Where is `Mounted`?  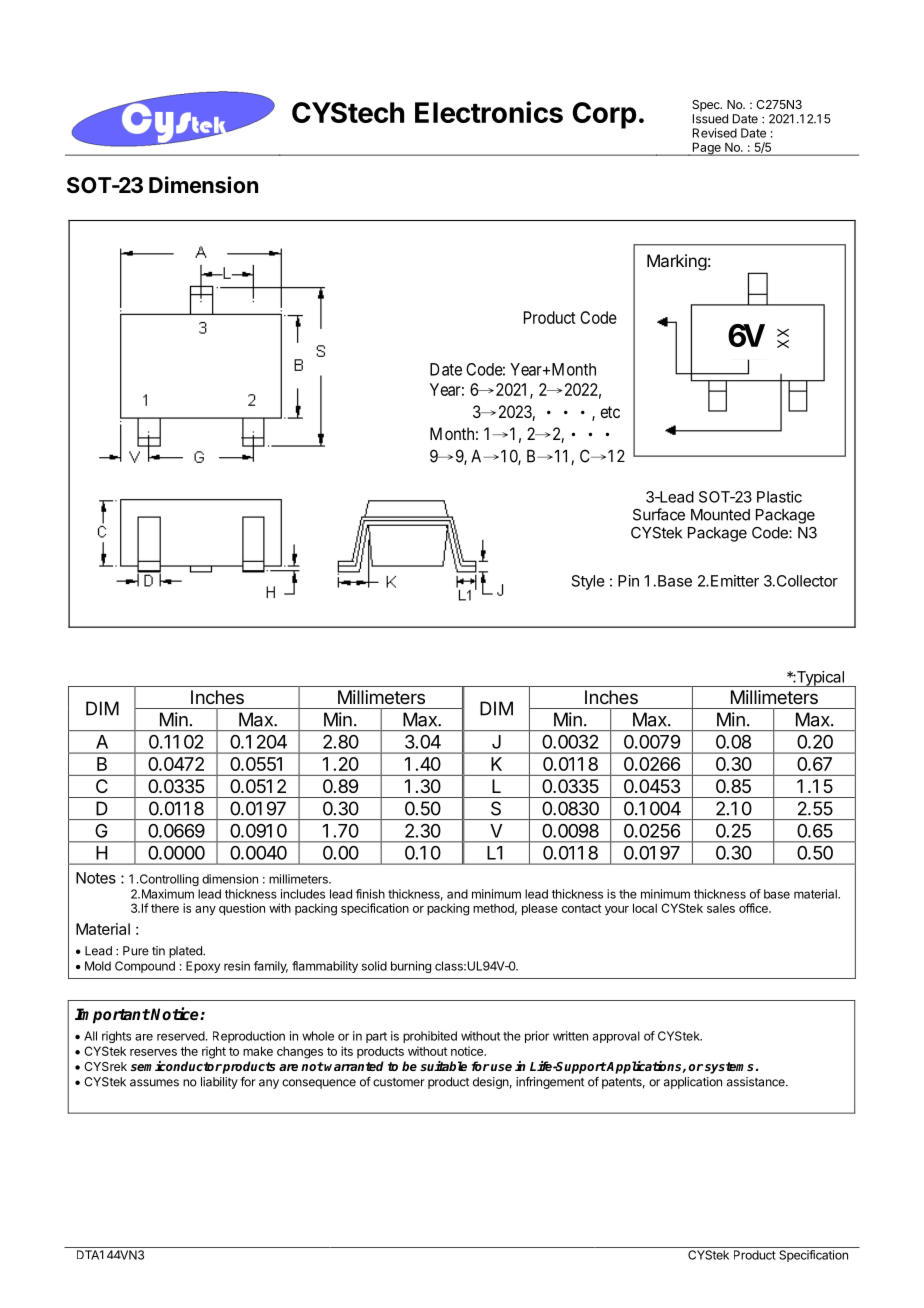 Mounted is located at coordinates (720, 515).
